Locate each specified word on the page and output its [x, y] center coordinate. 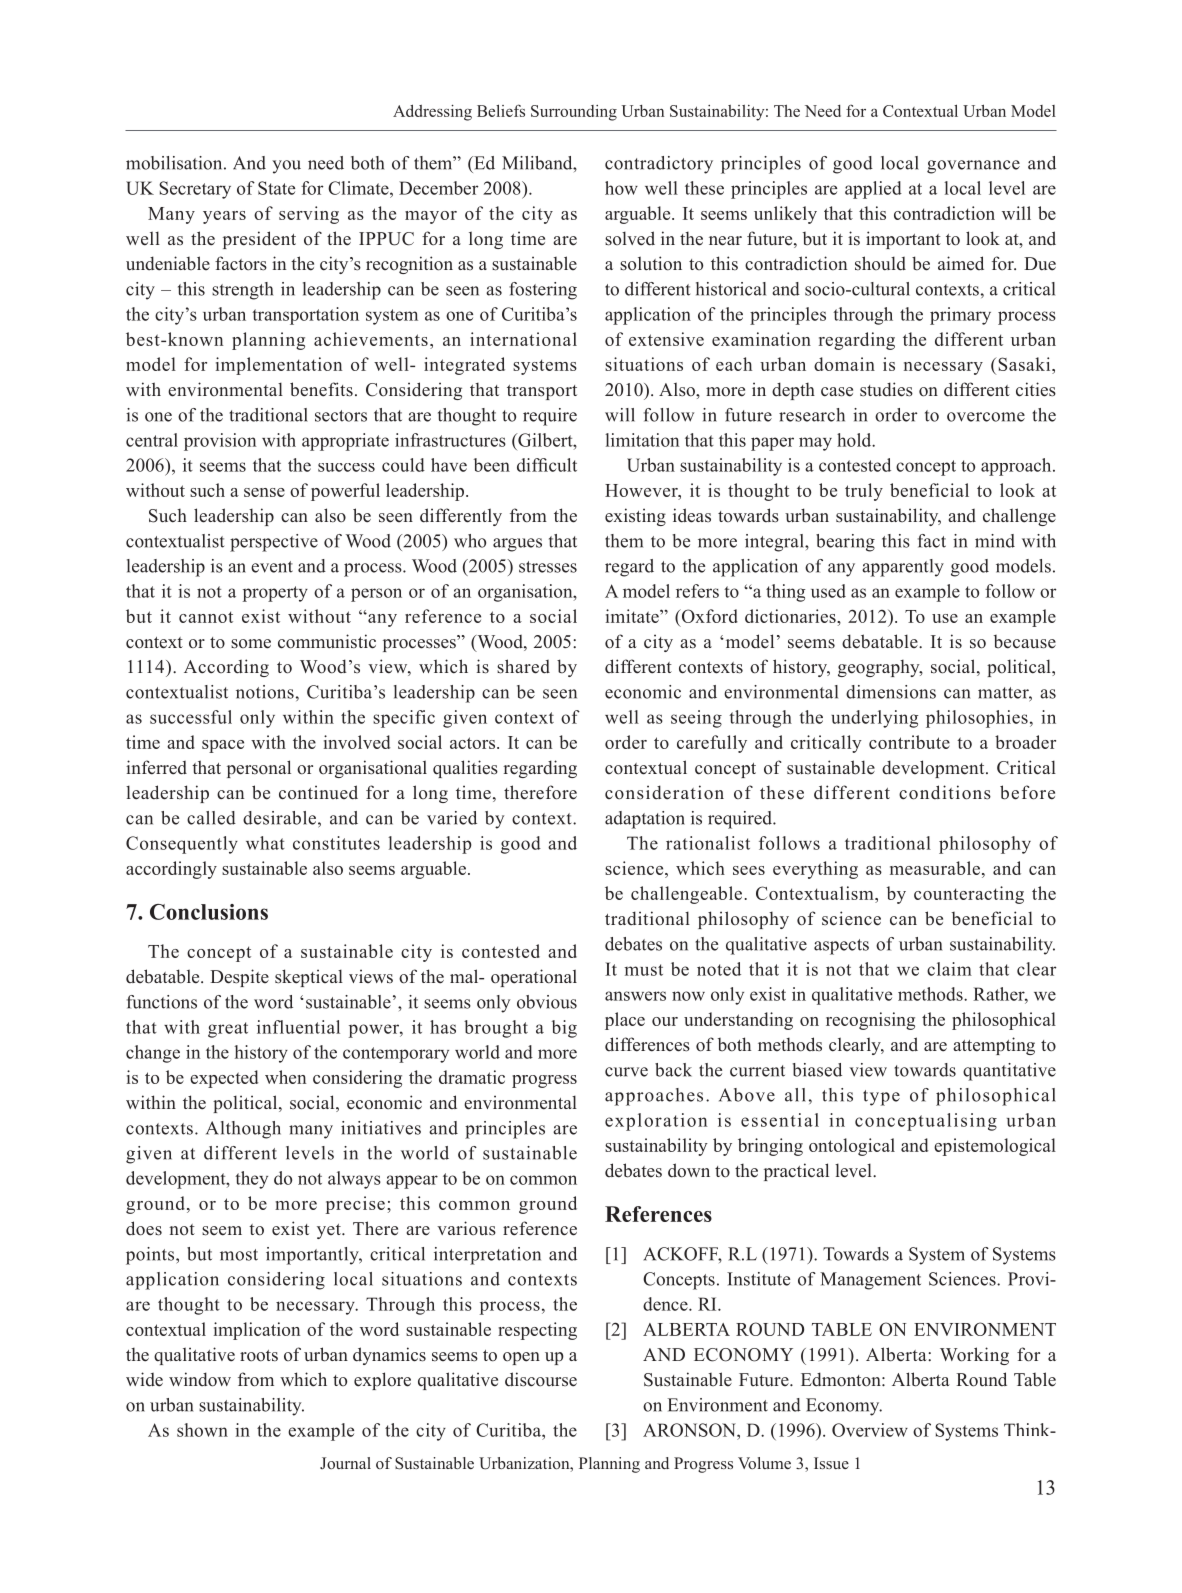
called [211, 818]
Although [243, 1130]
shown [202, 1430]
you [286, 167]
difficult [547, 465]
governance [973, 167]
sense [264, 492]
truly [864, 492]
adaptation [645, 820]
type [881, 1098]
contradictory [659, 165]
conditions [945, 792]
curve [626, 1072]
